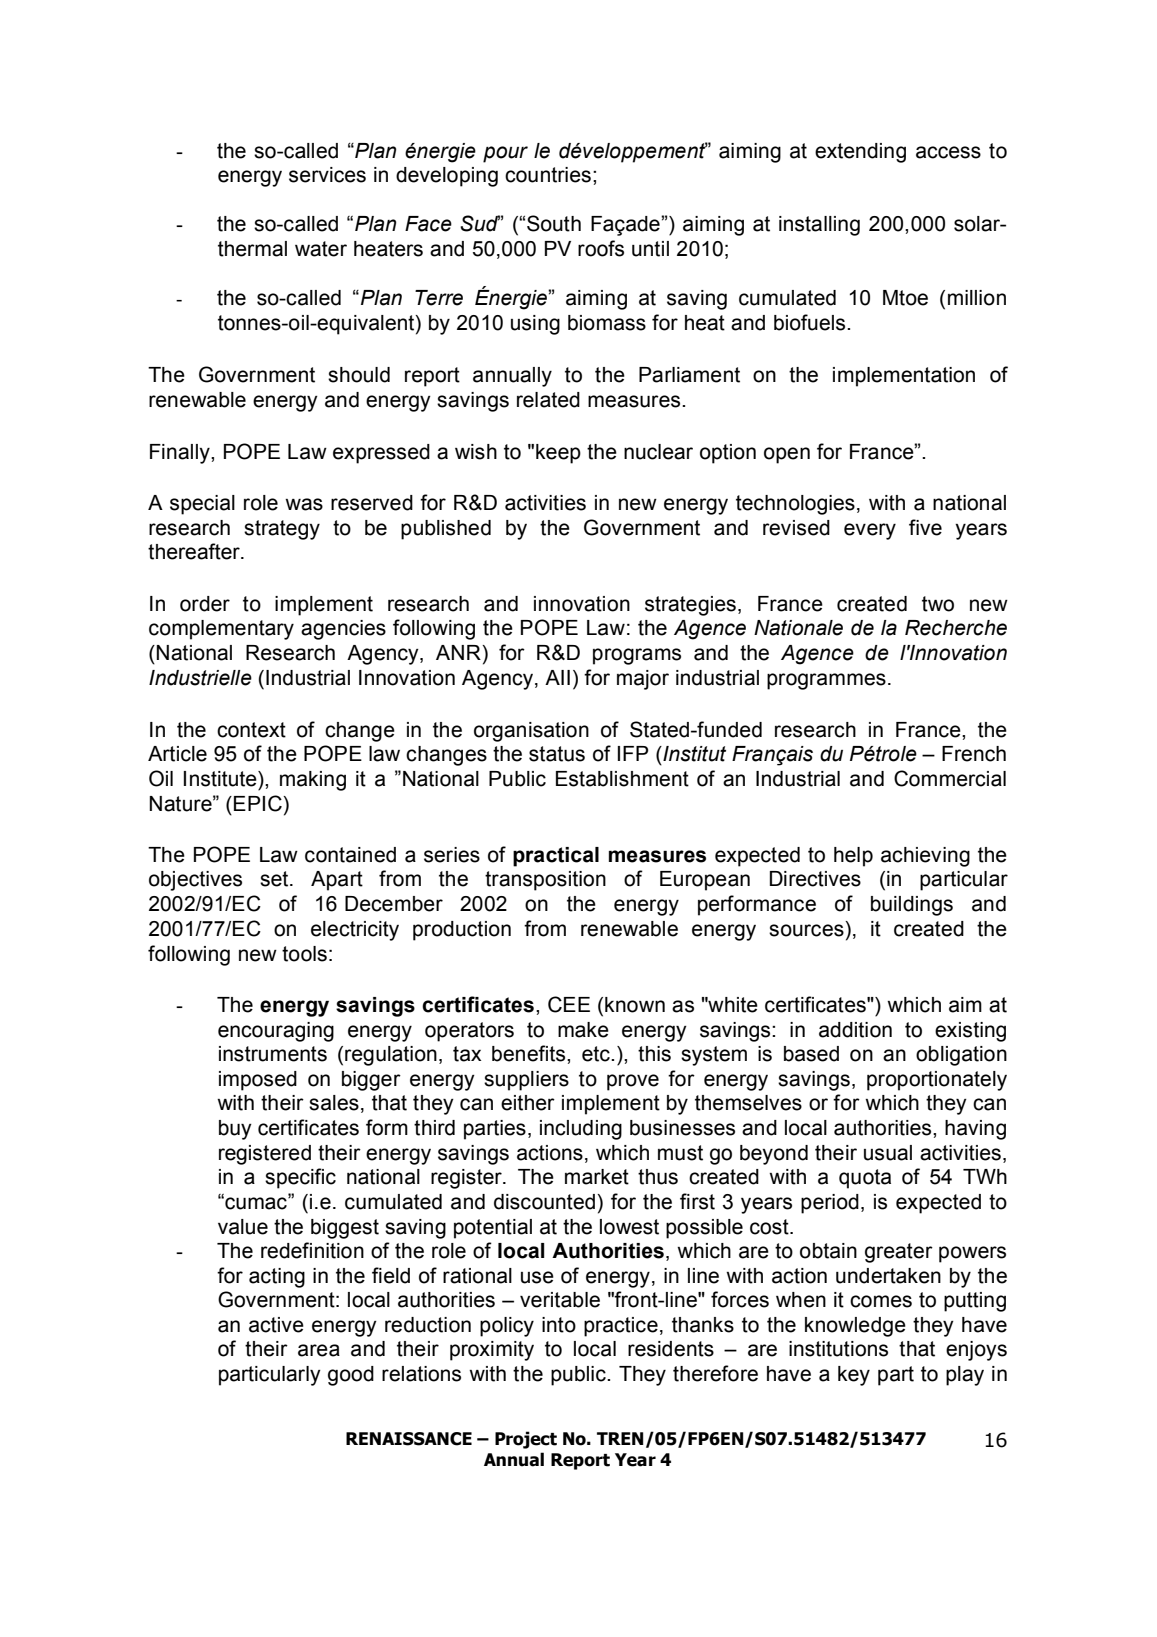 The image size is (1157, 1637). I want to click on key, so click(854, 1376).
